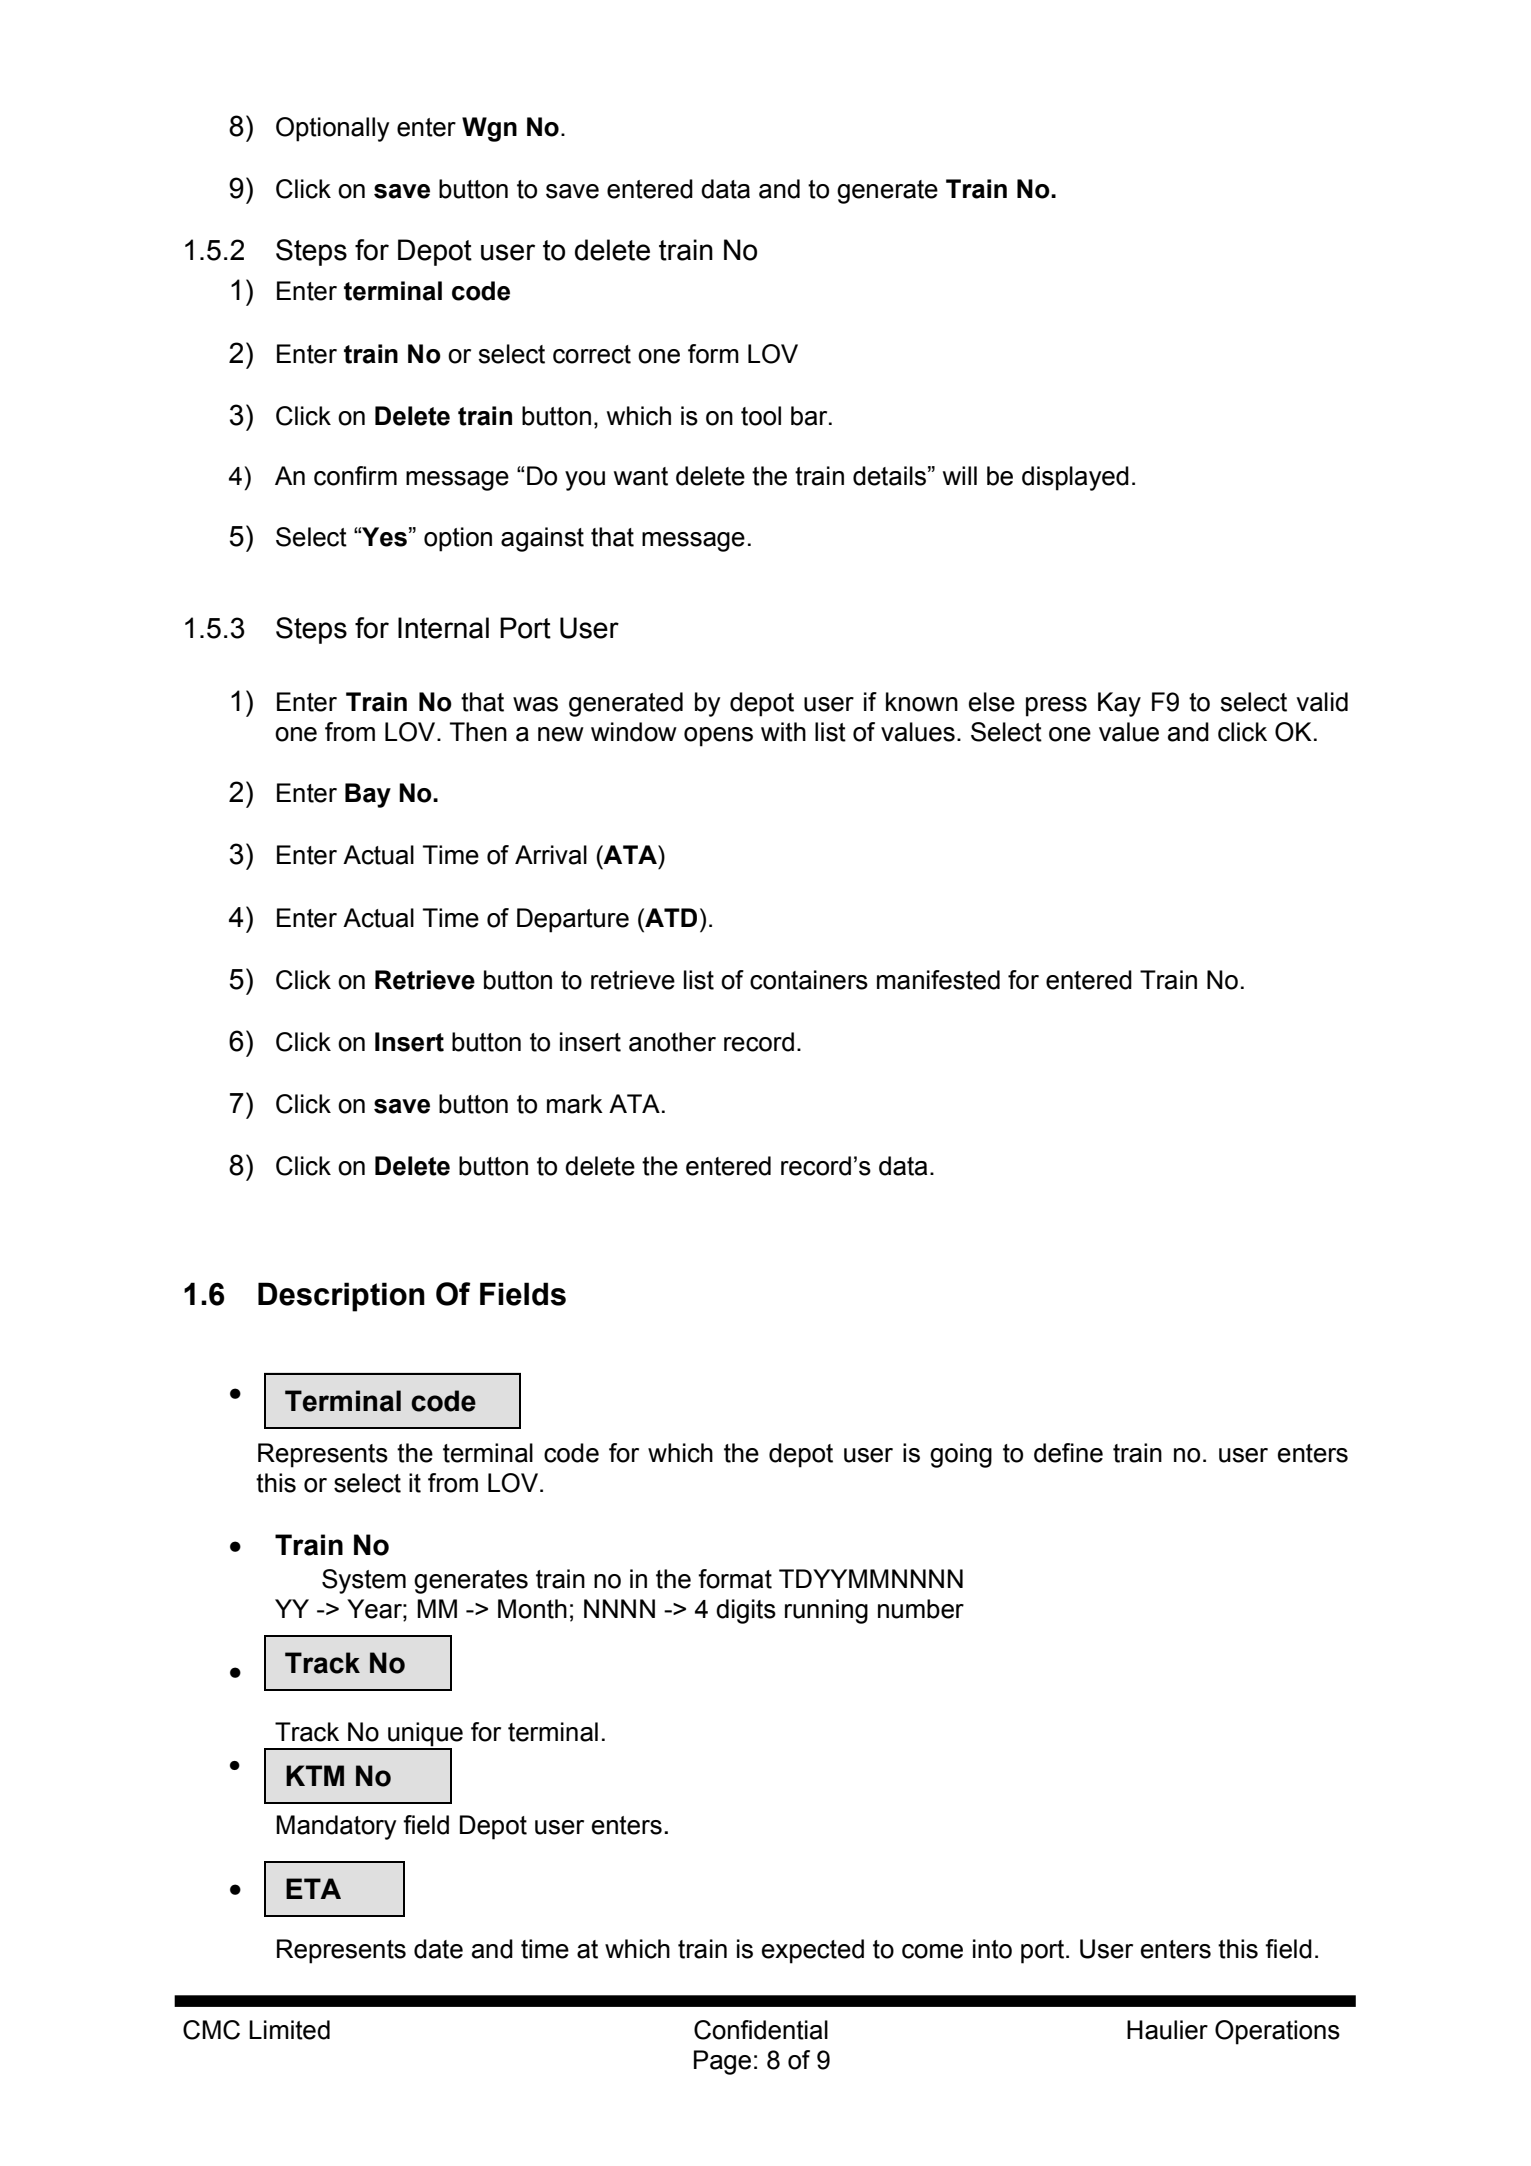 The image size is (1531, 2166). What do you see at coordinates (489, 129) in the screenshot?
I see `Wgn` at bounding box center [489, 129].
